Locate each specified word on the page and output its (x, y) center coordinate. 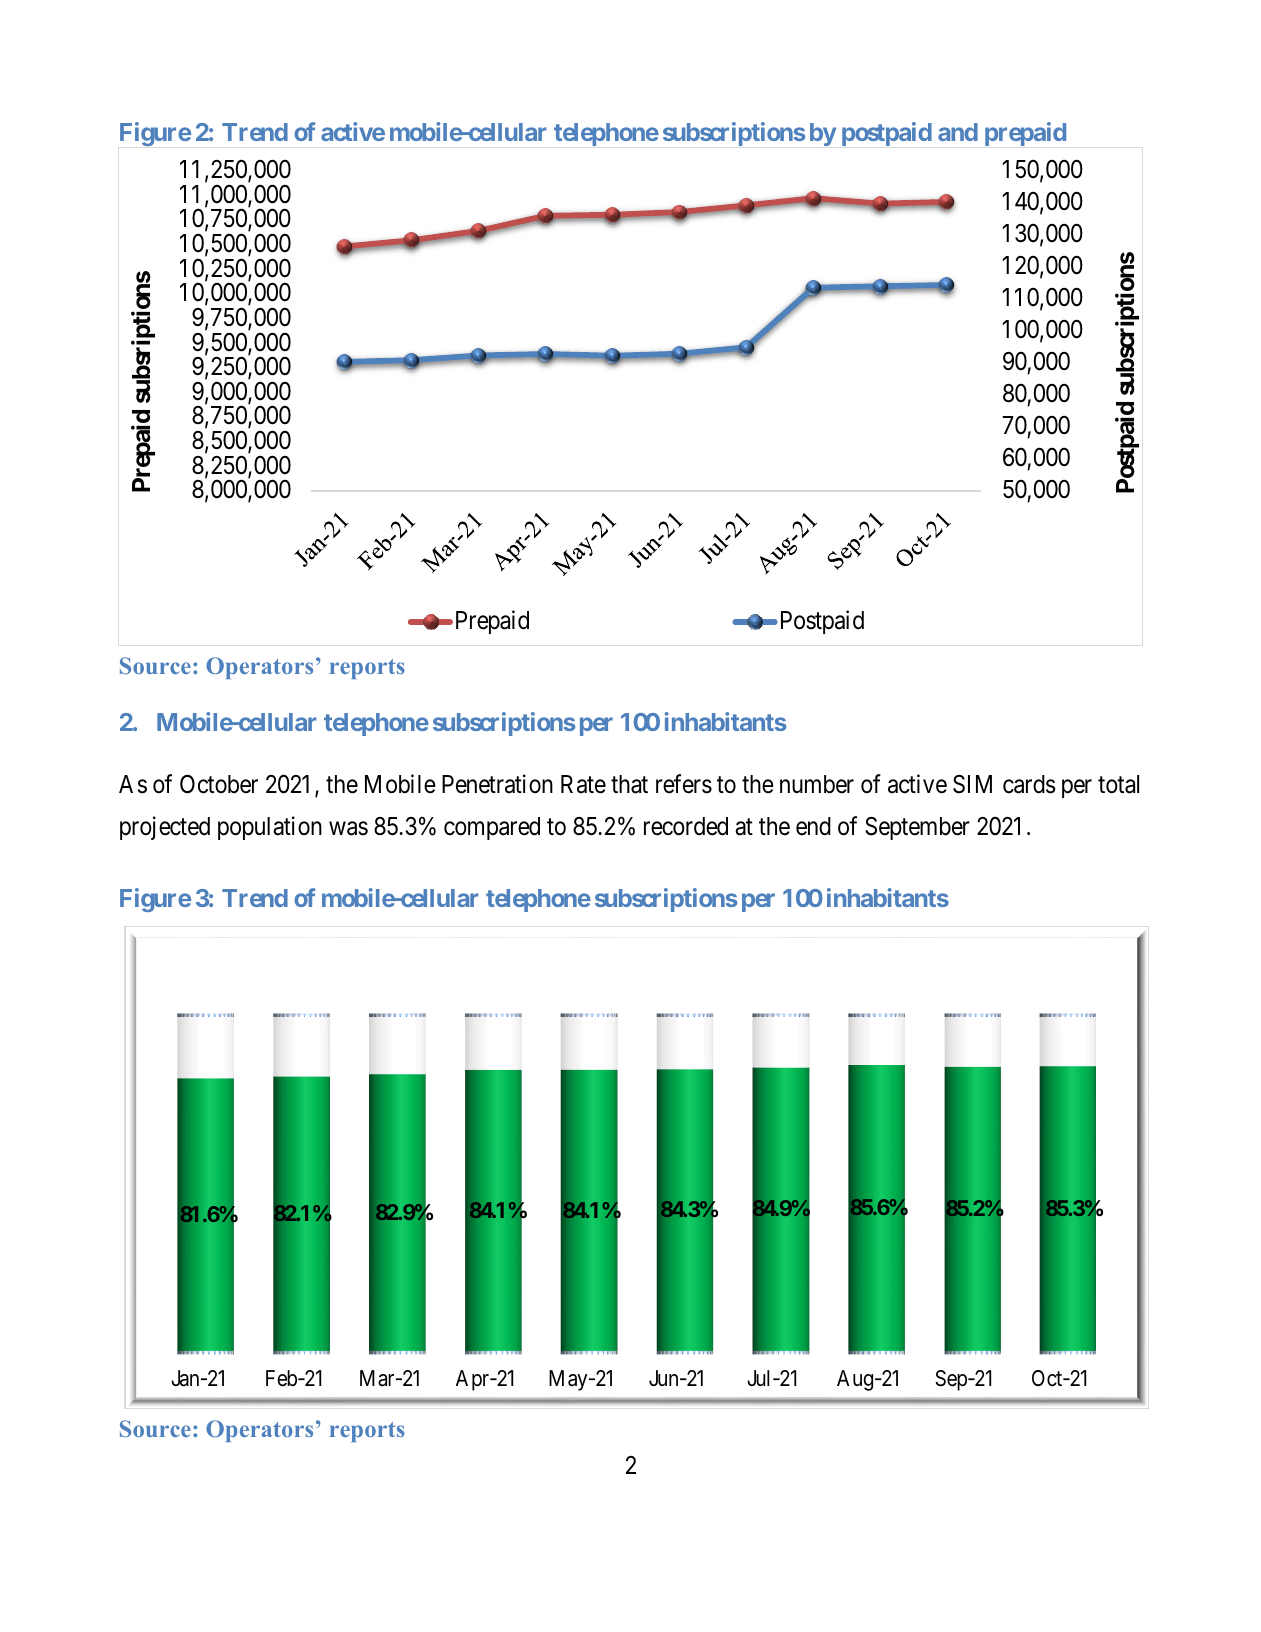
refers (684, 784)
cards (1029, 784)
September (917, 828)
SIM (972, 784)
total (1118, 784)
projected (165, 828)
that (629, 784)
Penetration (497, 784)
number (817, 784)
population (270, 828)
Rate (583, 784)
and (958, 132)
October (219, 784)
